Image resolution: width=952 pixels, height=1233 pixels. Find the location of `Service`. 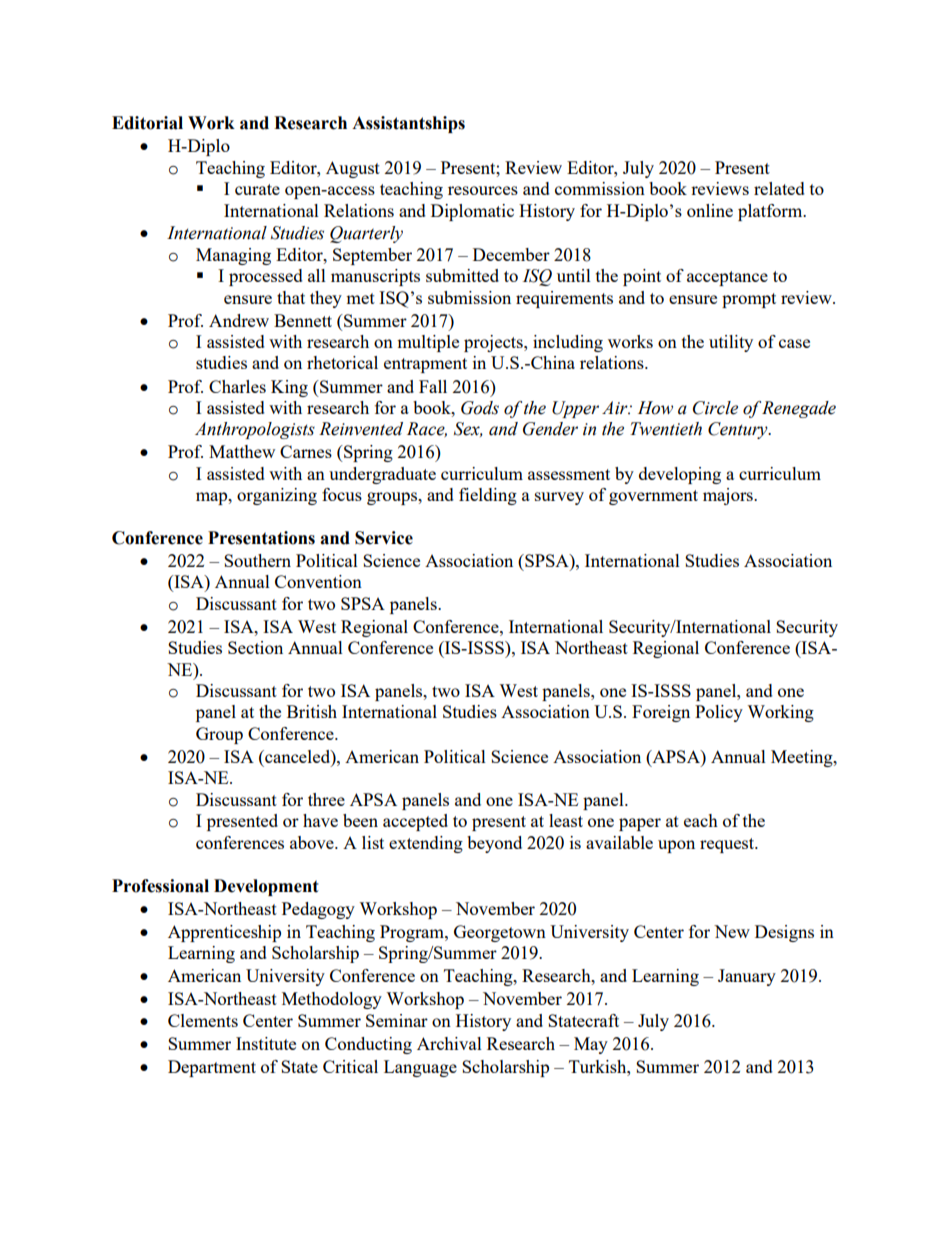

Service is located at coordinates (384, 538).
